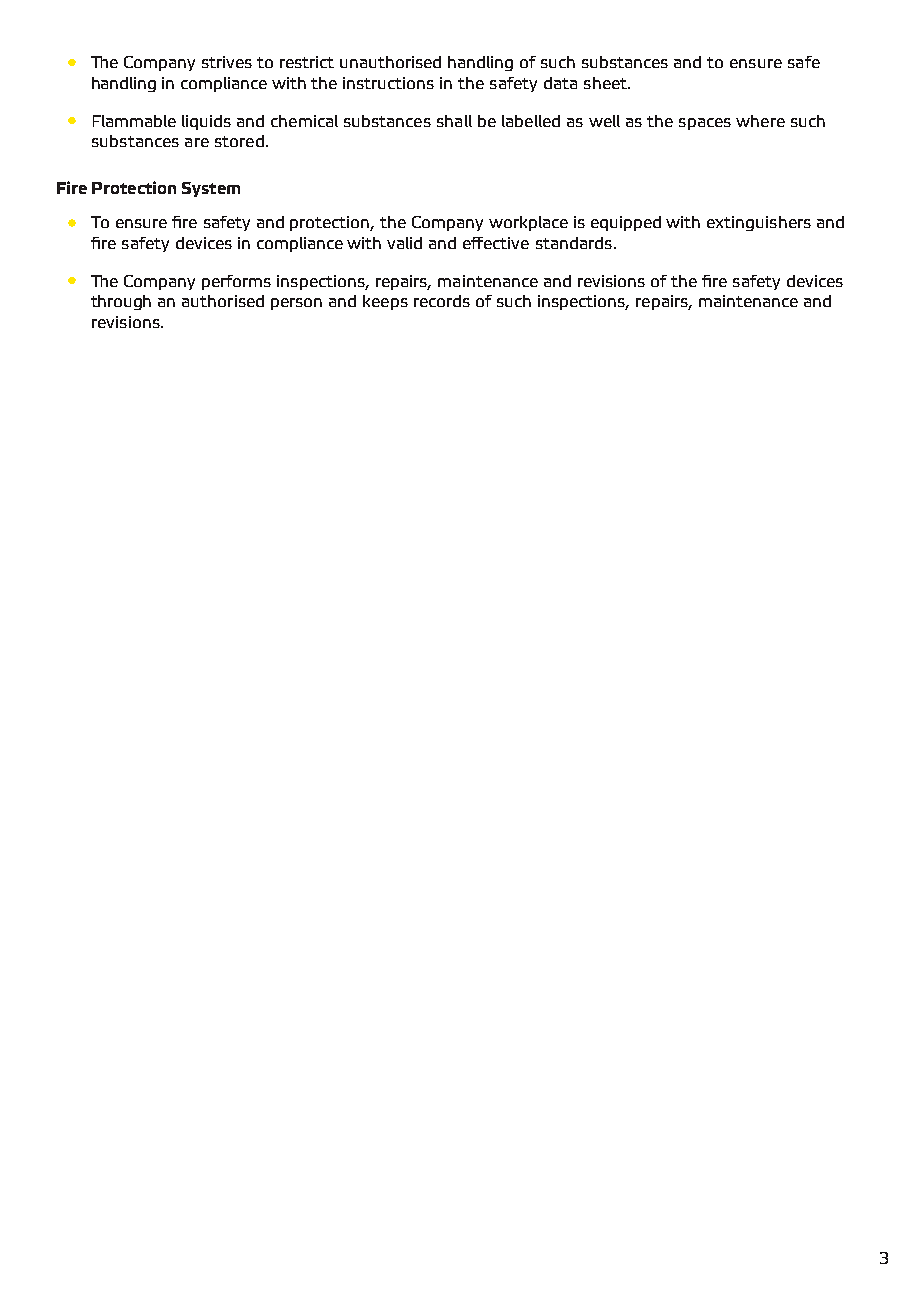  I want to click on instructions, so click(388, 83).
